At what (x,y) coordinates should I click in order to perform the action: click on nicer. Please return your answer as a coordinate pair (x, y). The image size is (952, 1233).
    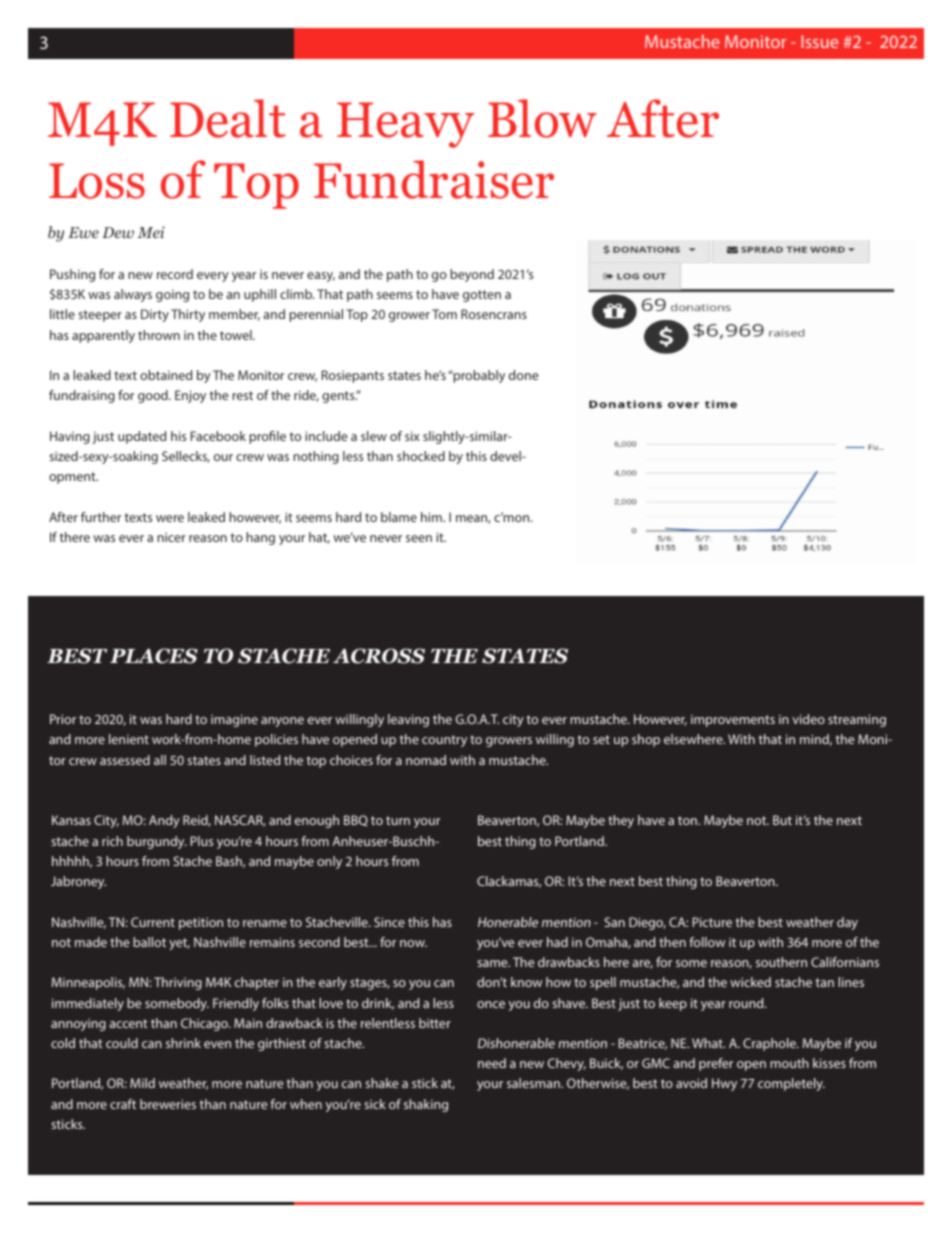
    Looking at the image, I should click on (171, 537).
